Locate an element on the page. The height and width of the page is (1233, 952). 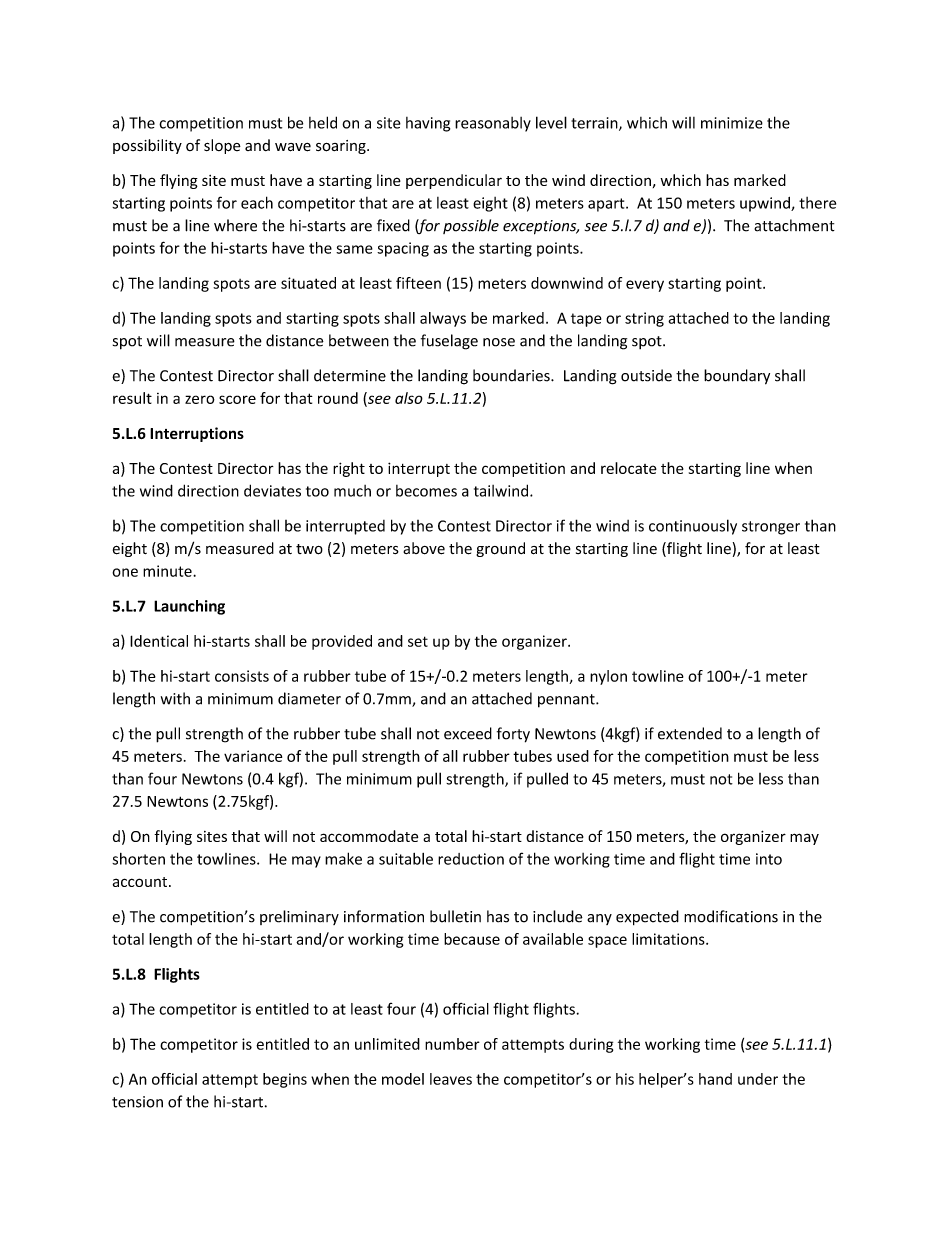
extended is located at coordinates (690, 733).
